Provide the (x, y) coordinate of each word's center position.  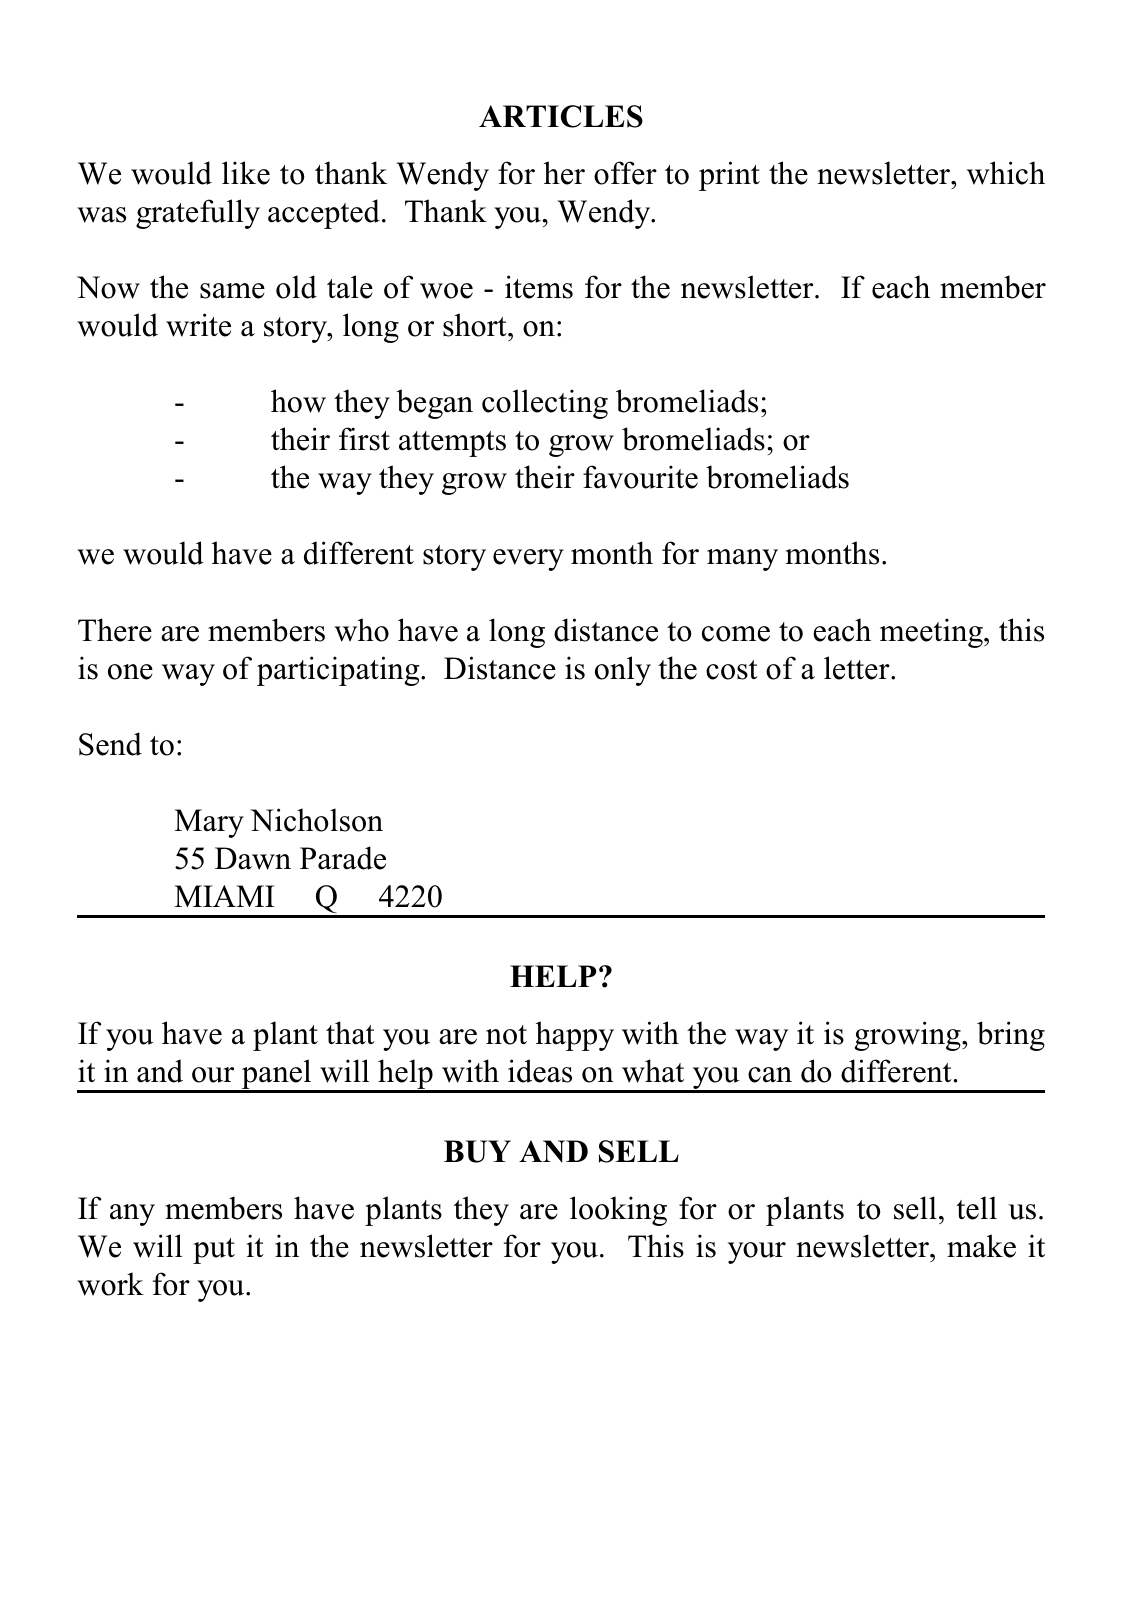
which (1006, 173)
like (246, 173)
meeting (932, 633)
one (130, 672)
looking (618, 1211)
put (214, 1251)
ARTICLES (561, 116)
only (623, 671)
